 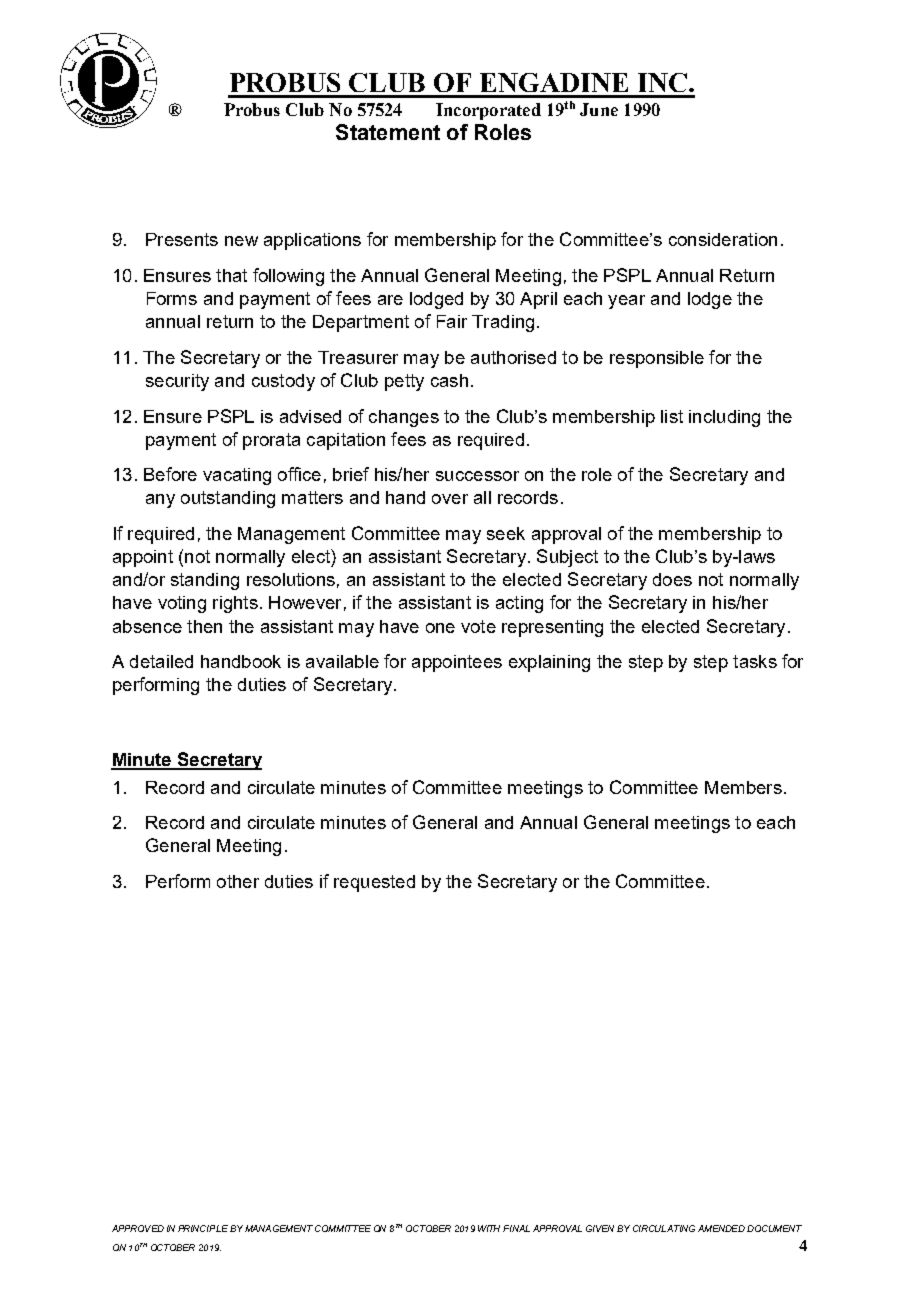 I want to click on Incorporated, so click(x=488, y=111).
